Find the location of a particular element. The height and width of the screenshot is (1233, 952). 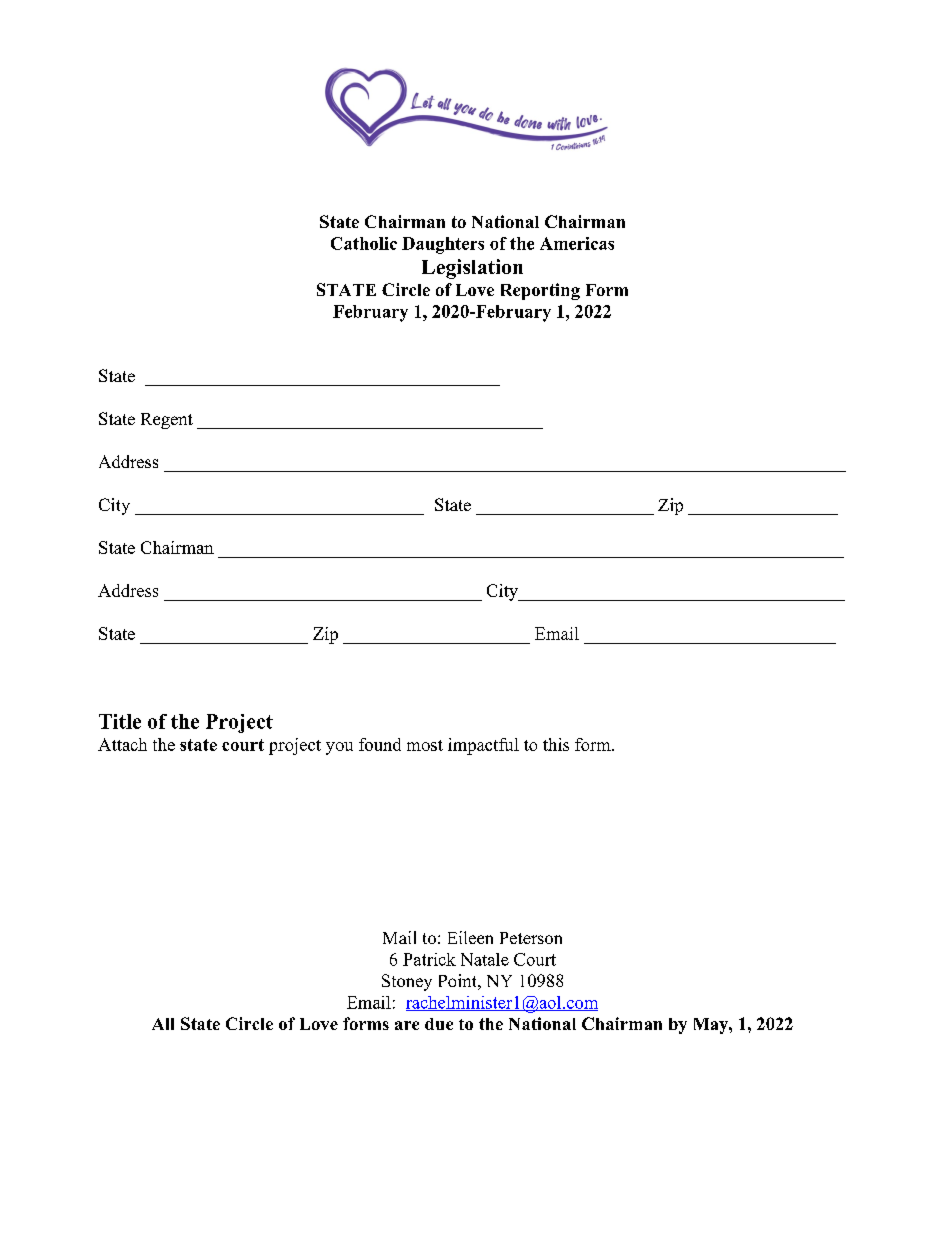

Title is located at coordinates (120, 721).
